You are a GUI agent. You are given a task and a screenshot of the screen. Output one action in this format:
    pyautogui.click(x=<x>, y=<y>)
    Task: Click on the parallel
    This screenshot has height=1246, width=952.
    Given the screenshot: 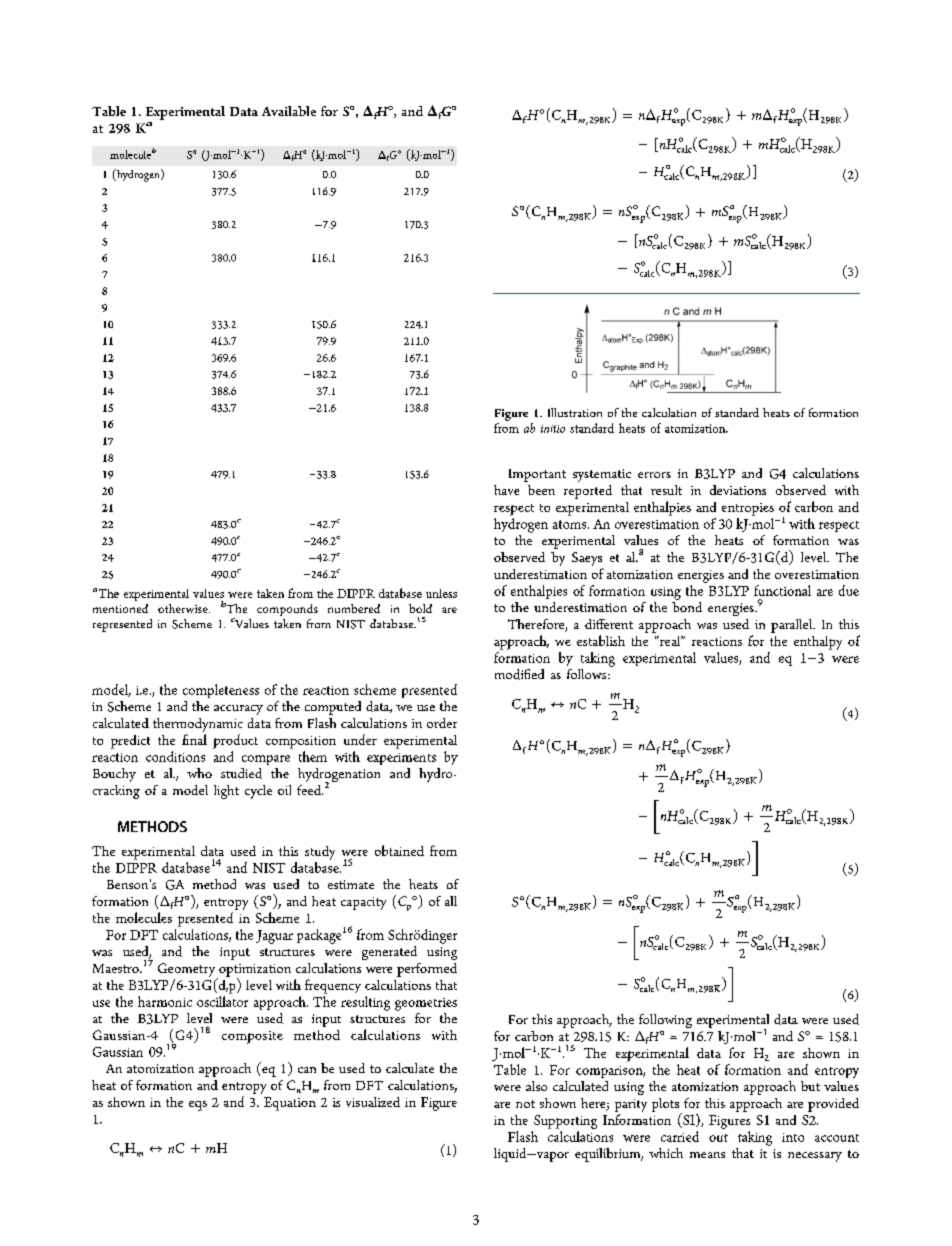 What is the action you would take?
    pyautogui.click(x=793, y=626)
